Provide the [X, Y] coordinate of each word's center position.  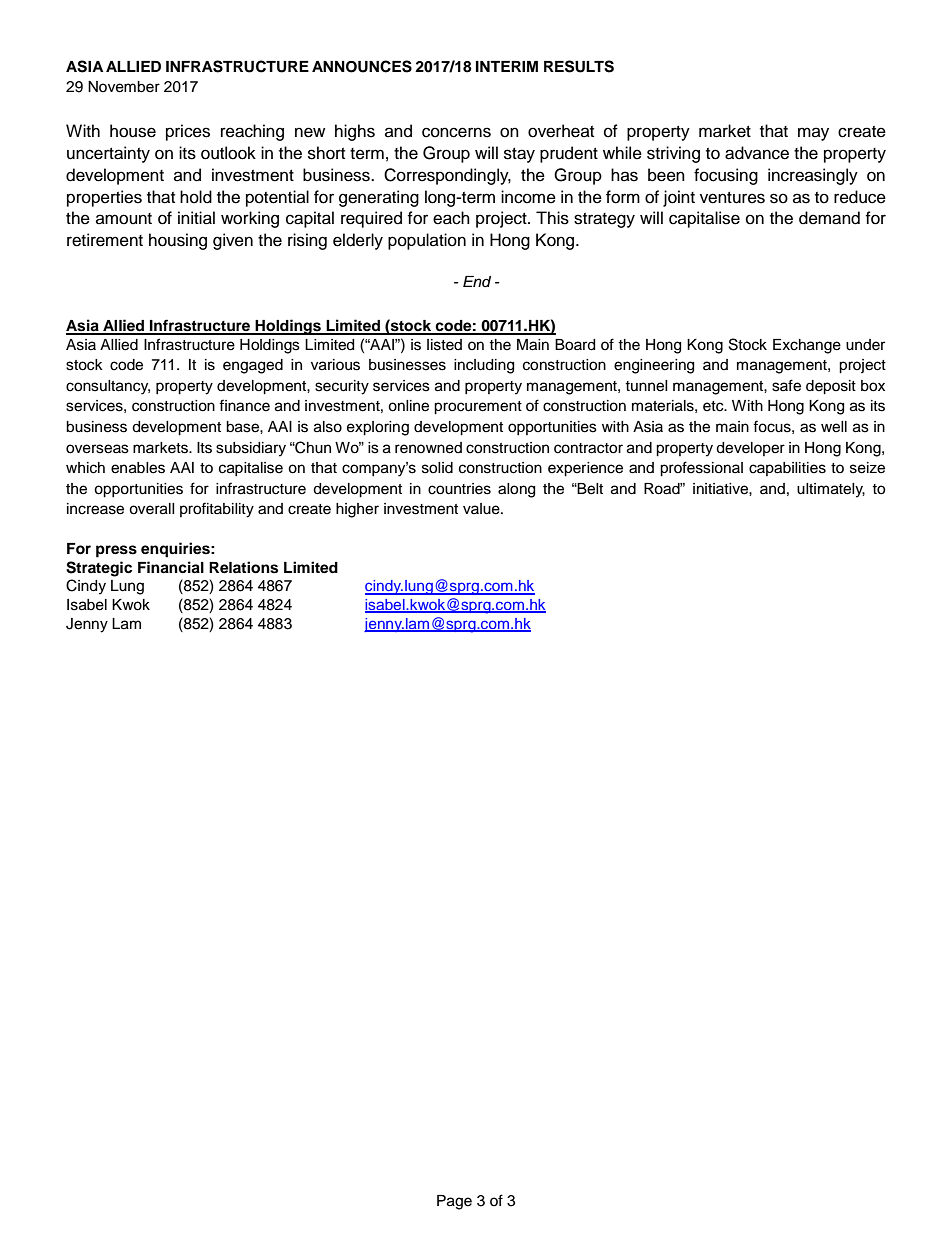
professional [701, 469]
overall [152, 509]
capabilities [787, 469]
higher [357, 510]
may [813, 134]
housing [178, 241]
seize [867, 468]
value [482, 509]
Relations [243, 567]
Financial [171, 567]
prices [188, 132]
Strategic [99, 569]
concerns [456, 132]
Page [454, 1202]
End [477, 281]
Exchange [807, 346]
